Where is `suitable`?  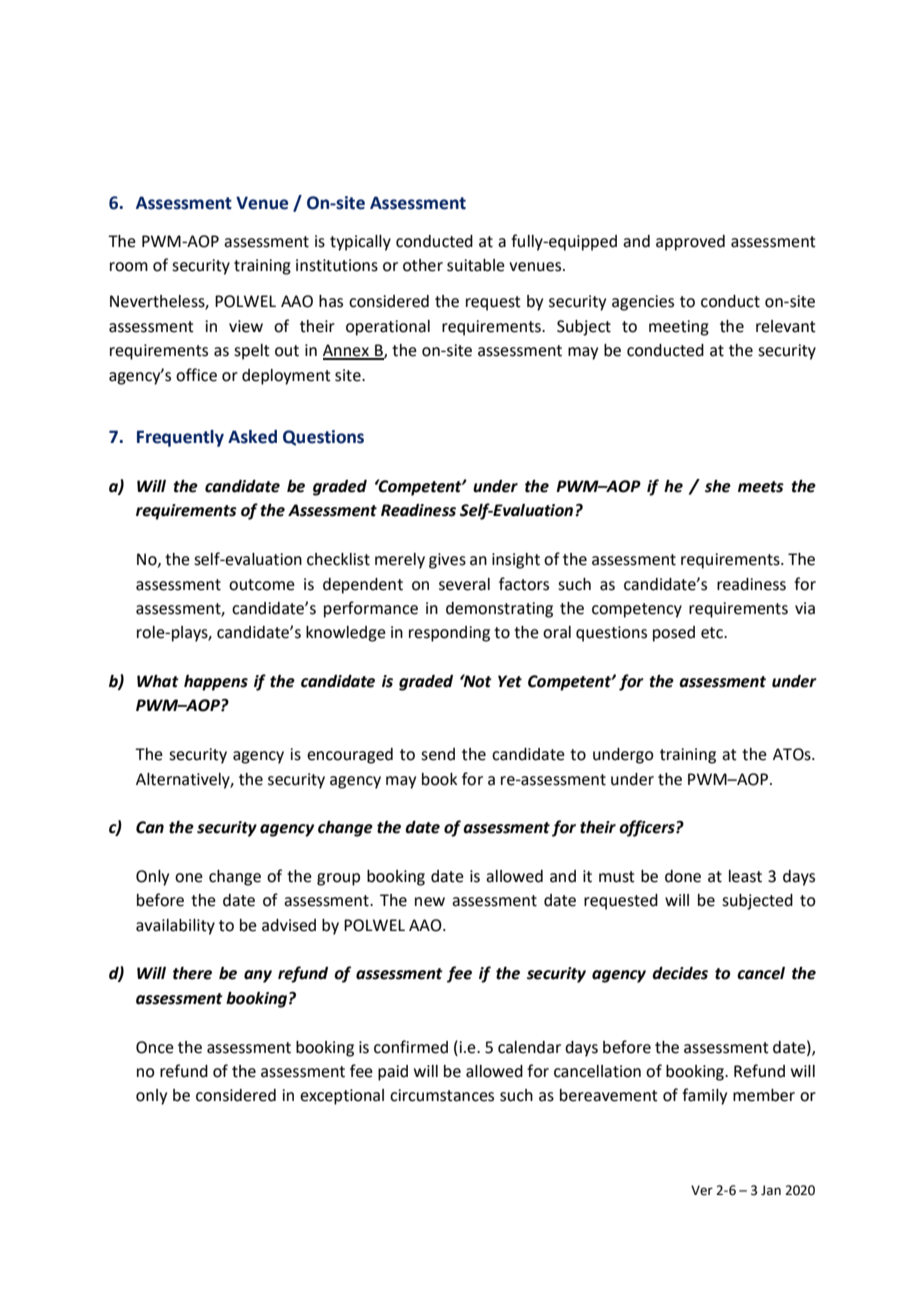 suitable is located at coordinates (476, 265).
